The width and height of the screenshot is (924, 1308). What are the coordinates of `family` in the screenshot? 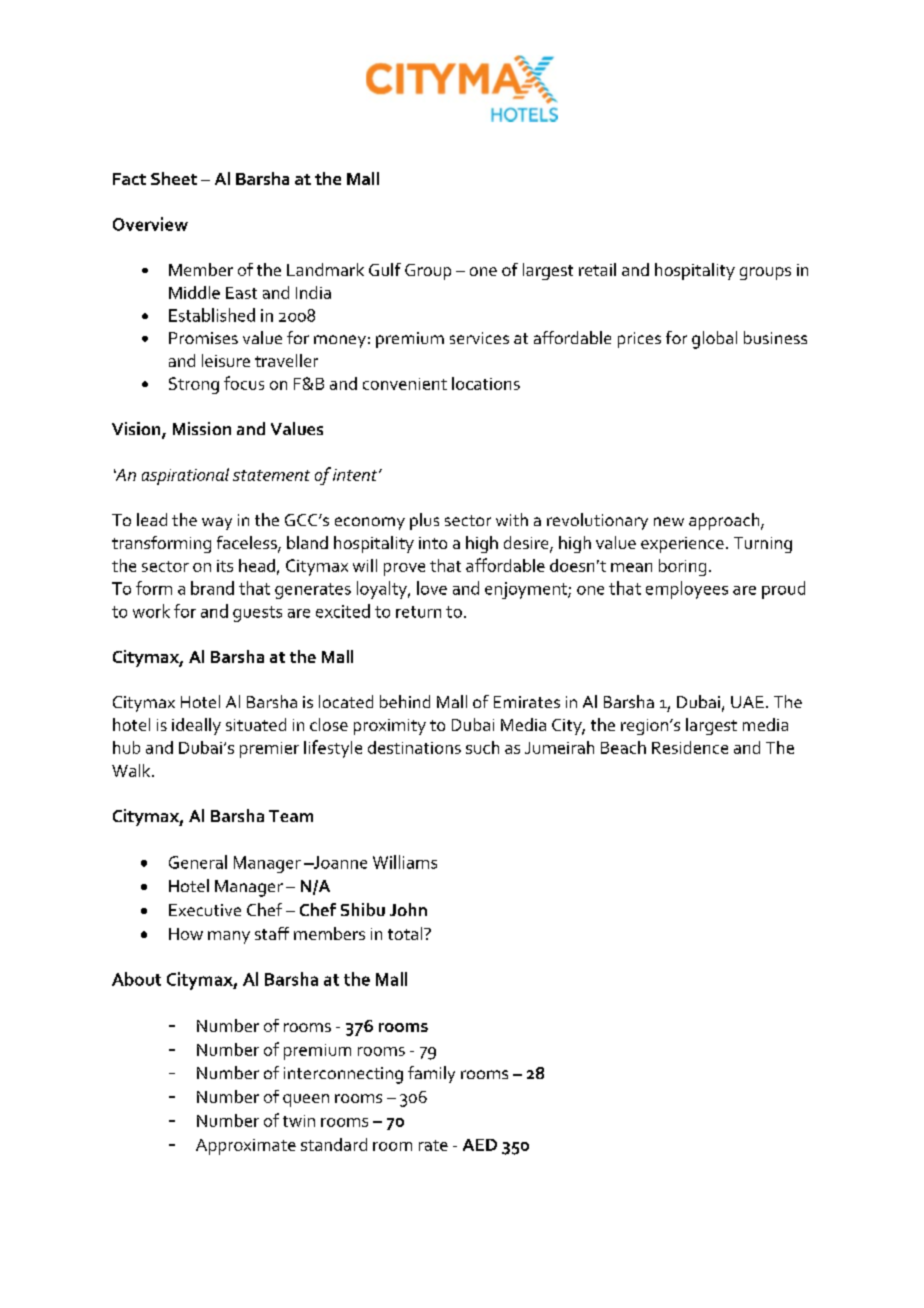 It's located at (431, 1074).
